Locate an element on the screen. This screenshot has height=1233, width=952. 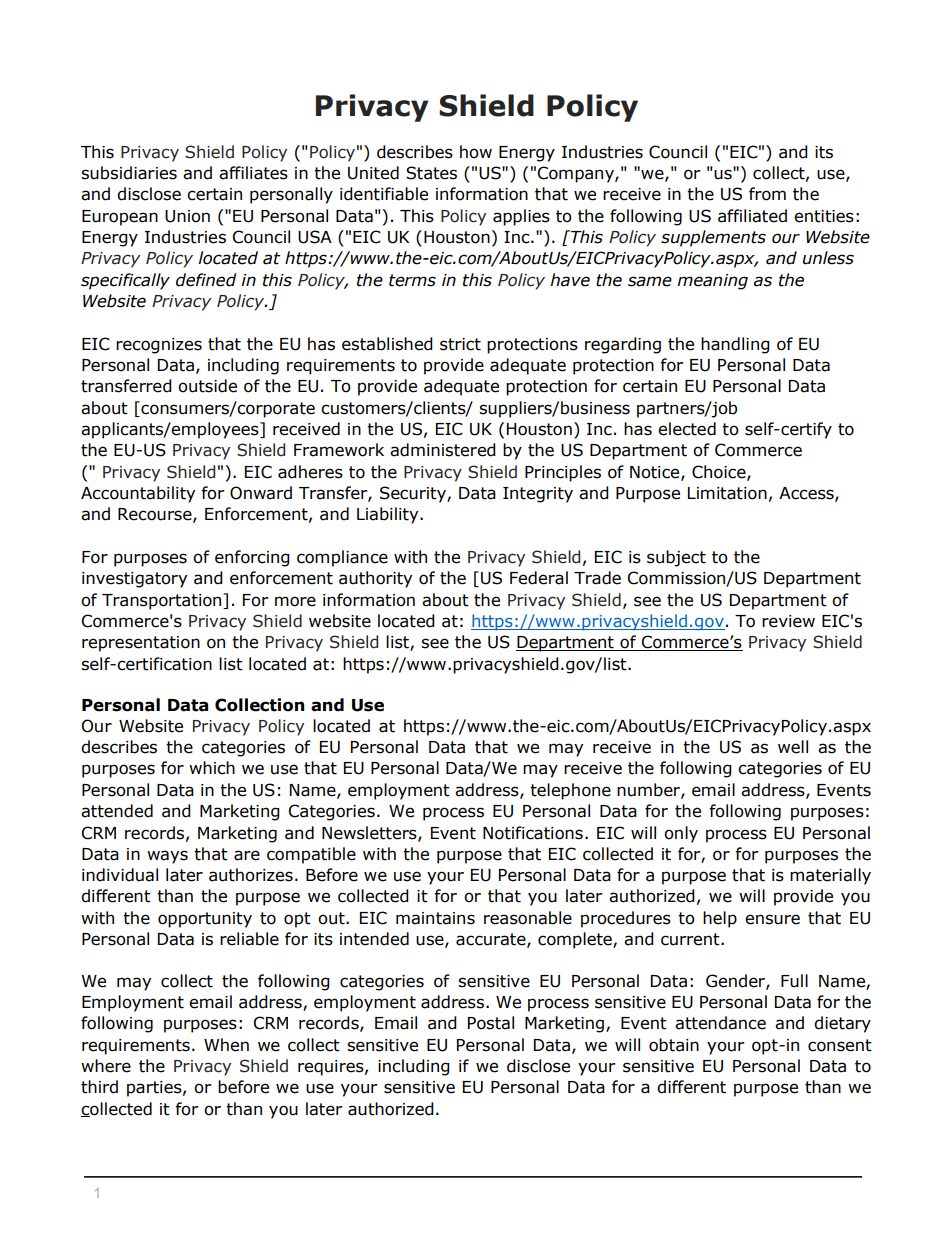
Union is located at coordinates (187, 216).
